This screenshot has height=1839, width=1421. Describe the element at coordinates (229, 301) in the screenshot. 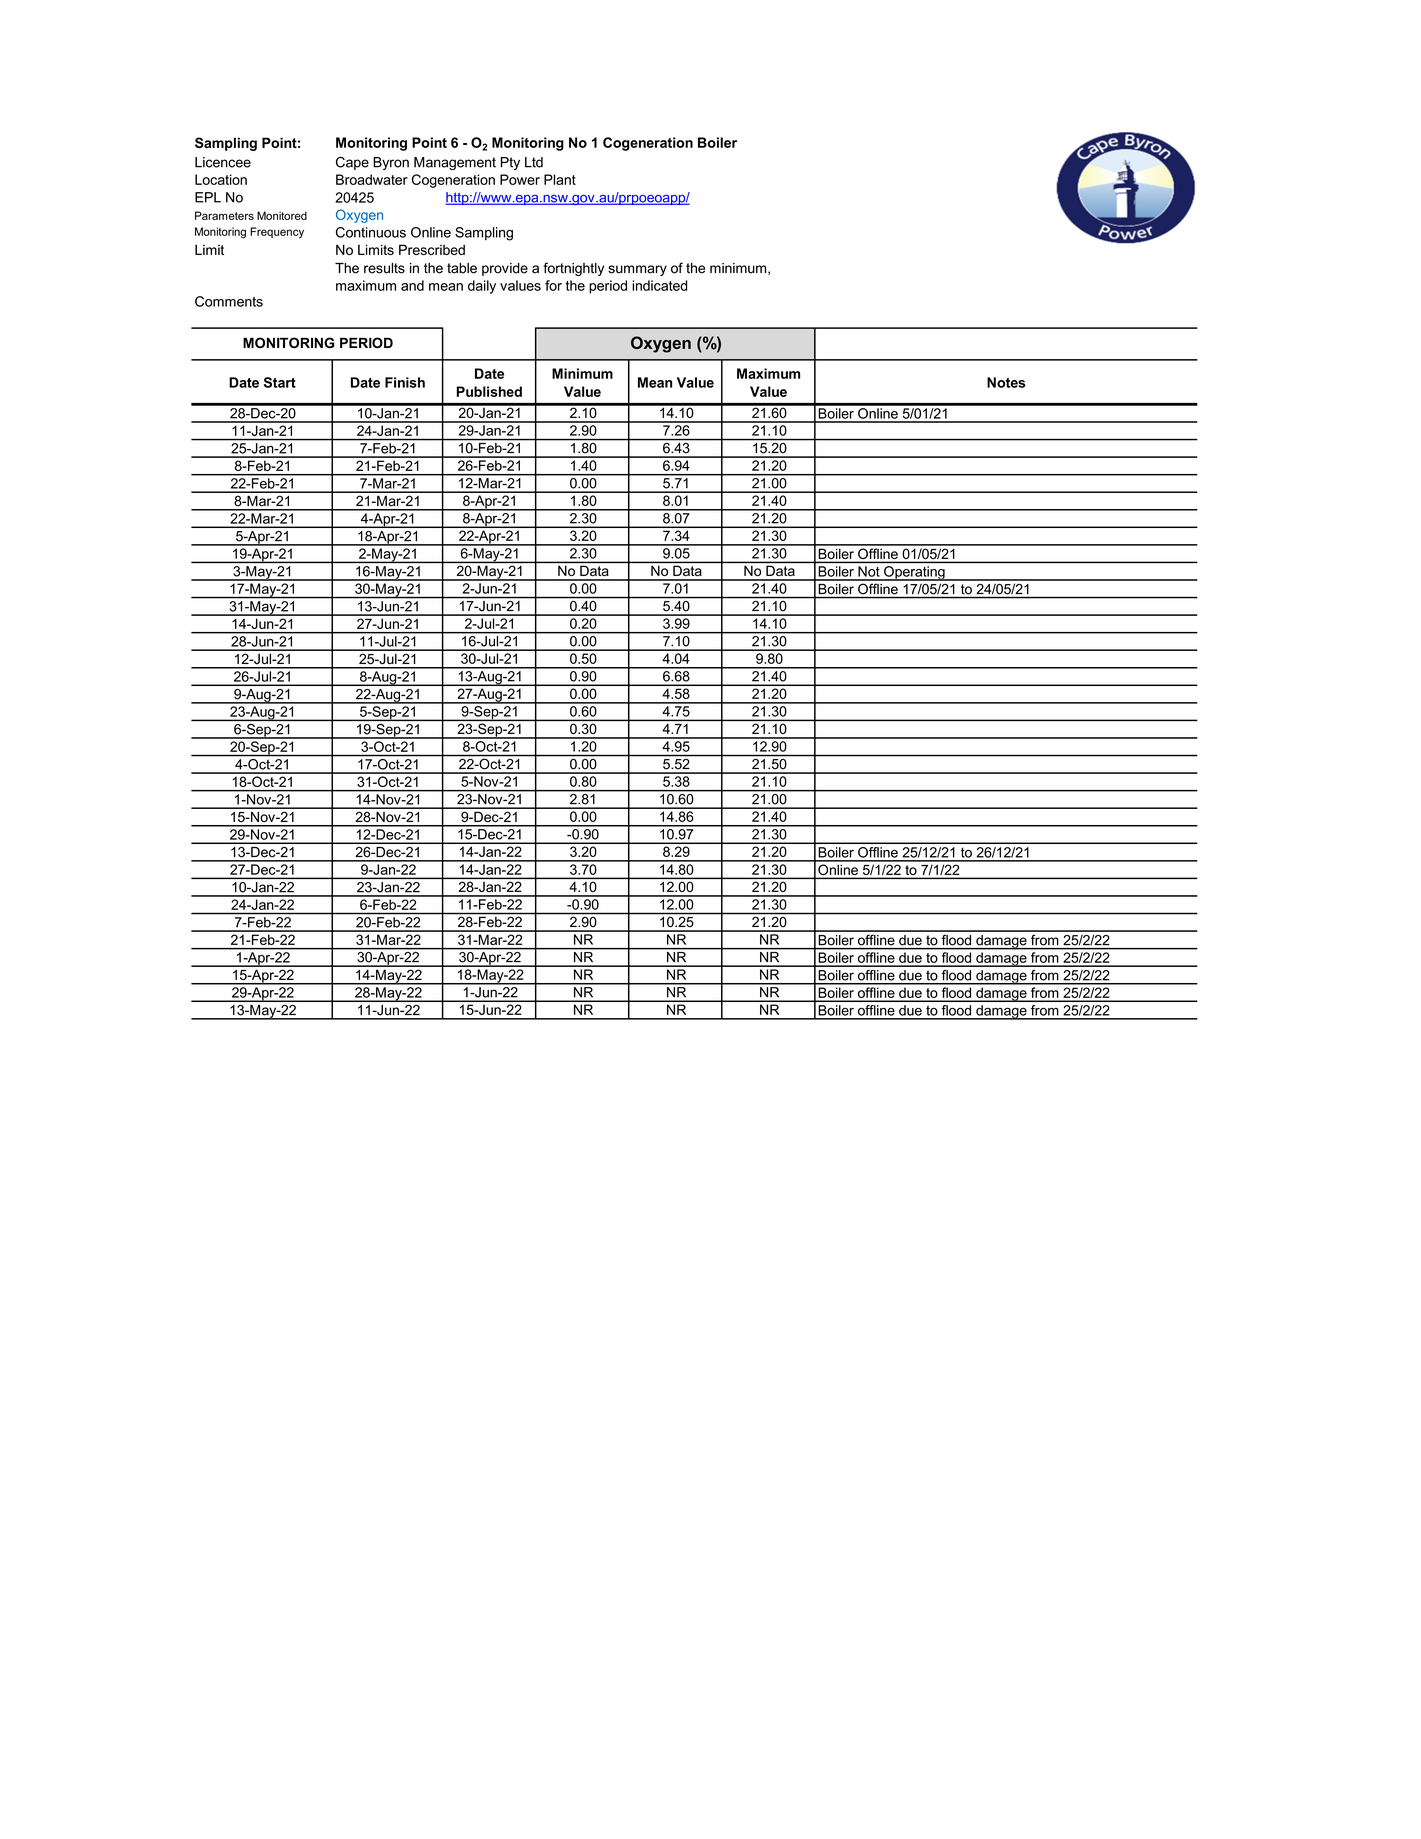

I see `Comments` at that location.
